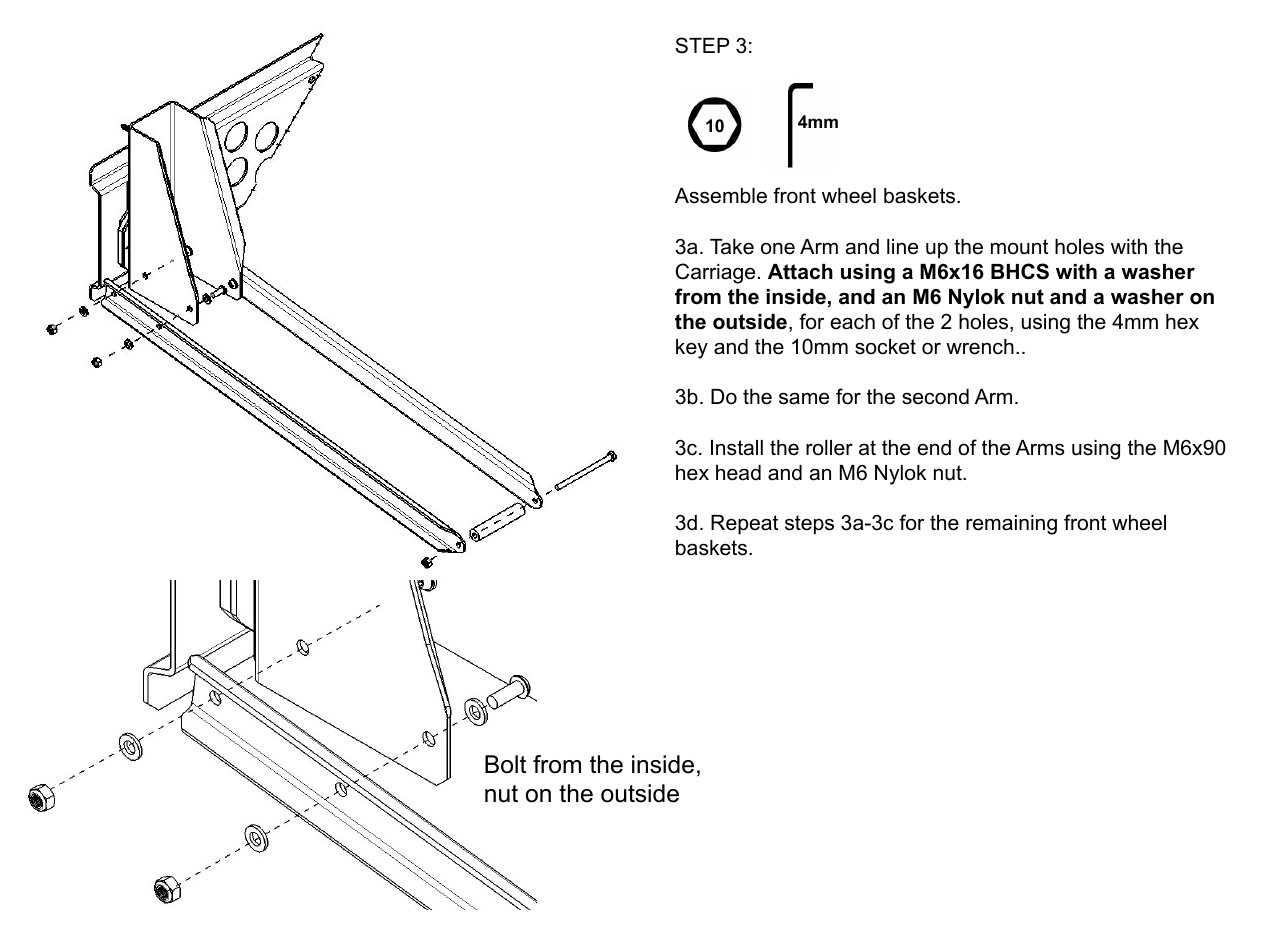  I want to click on Bolt, so click(505, 764).
